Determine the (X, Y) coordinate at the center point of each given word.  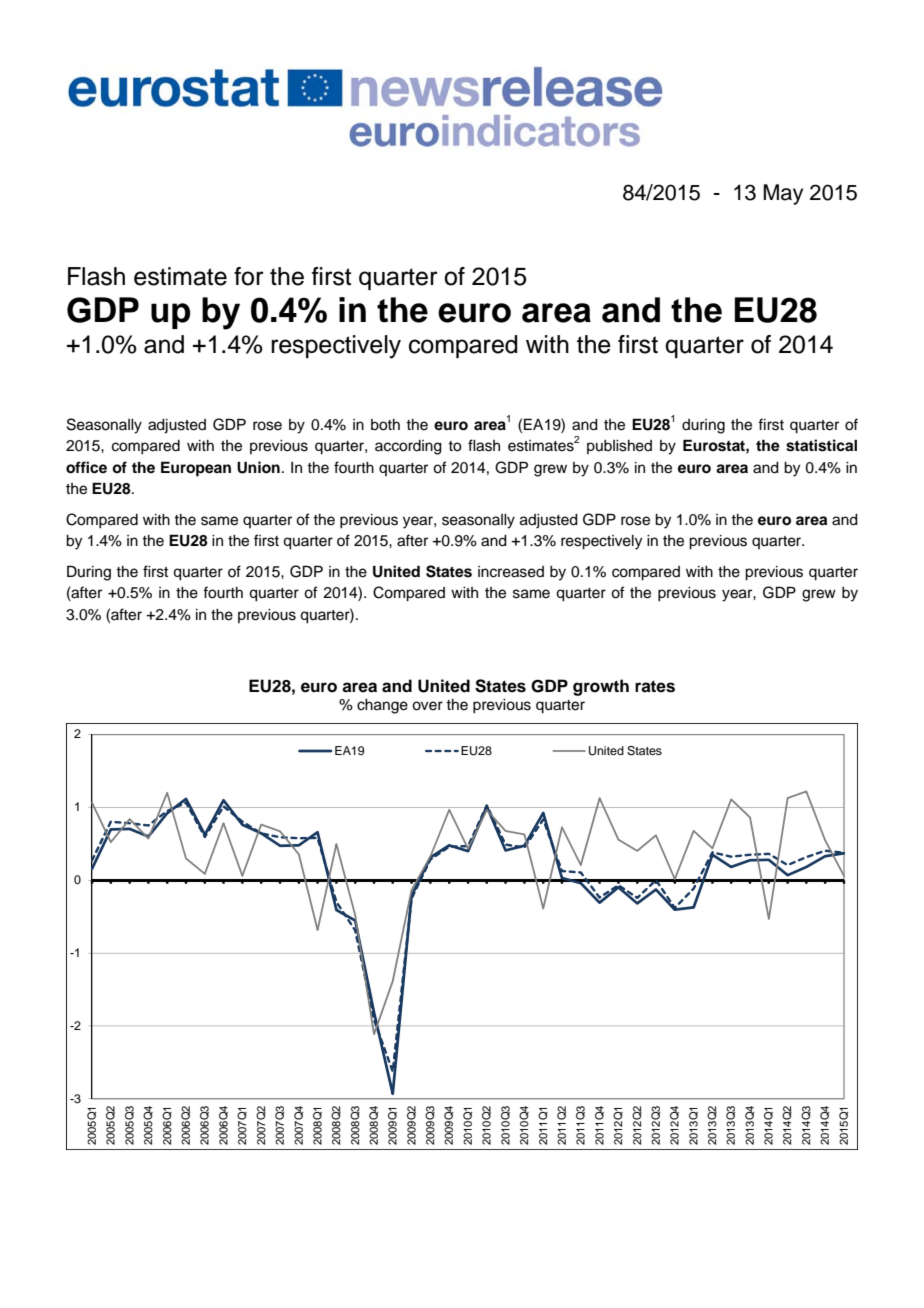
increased (511, 572)
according (408, 447)
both (385, 425)
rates (655, 687)
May (783, 194)
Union (258, 467)
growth (601, 687)
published (619, 447)
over (427, 706)
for (249, 276)
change (382, 706)
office (86, 467)
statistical (821, 445)
